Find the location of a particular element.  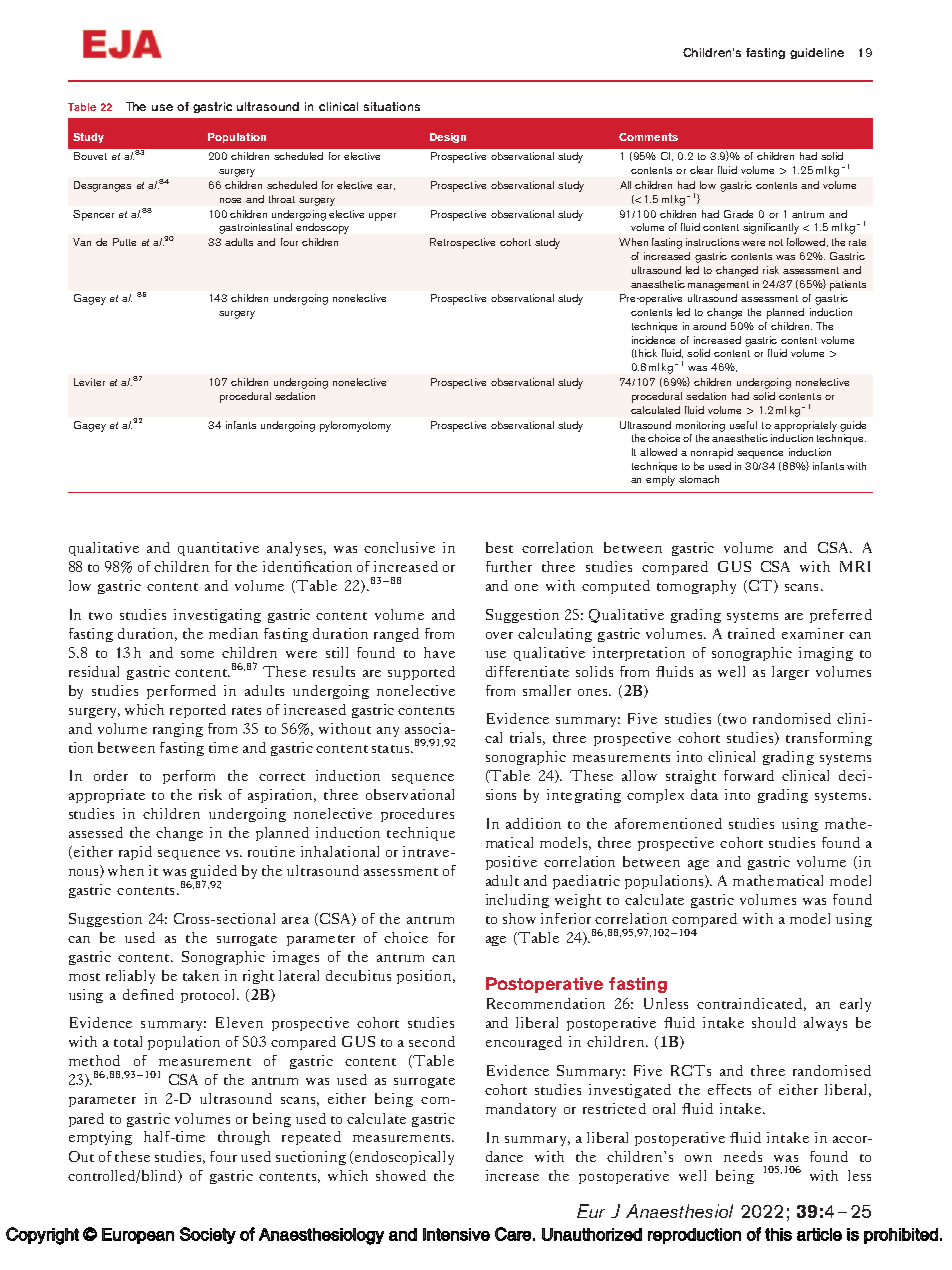

Society is located at coordinates (208, 1235).
